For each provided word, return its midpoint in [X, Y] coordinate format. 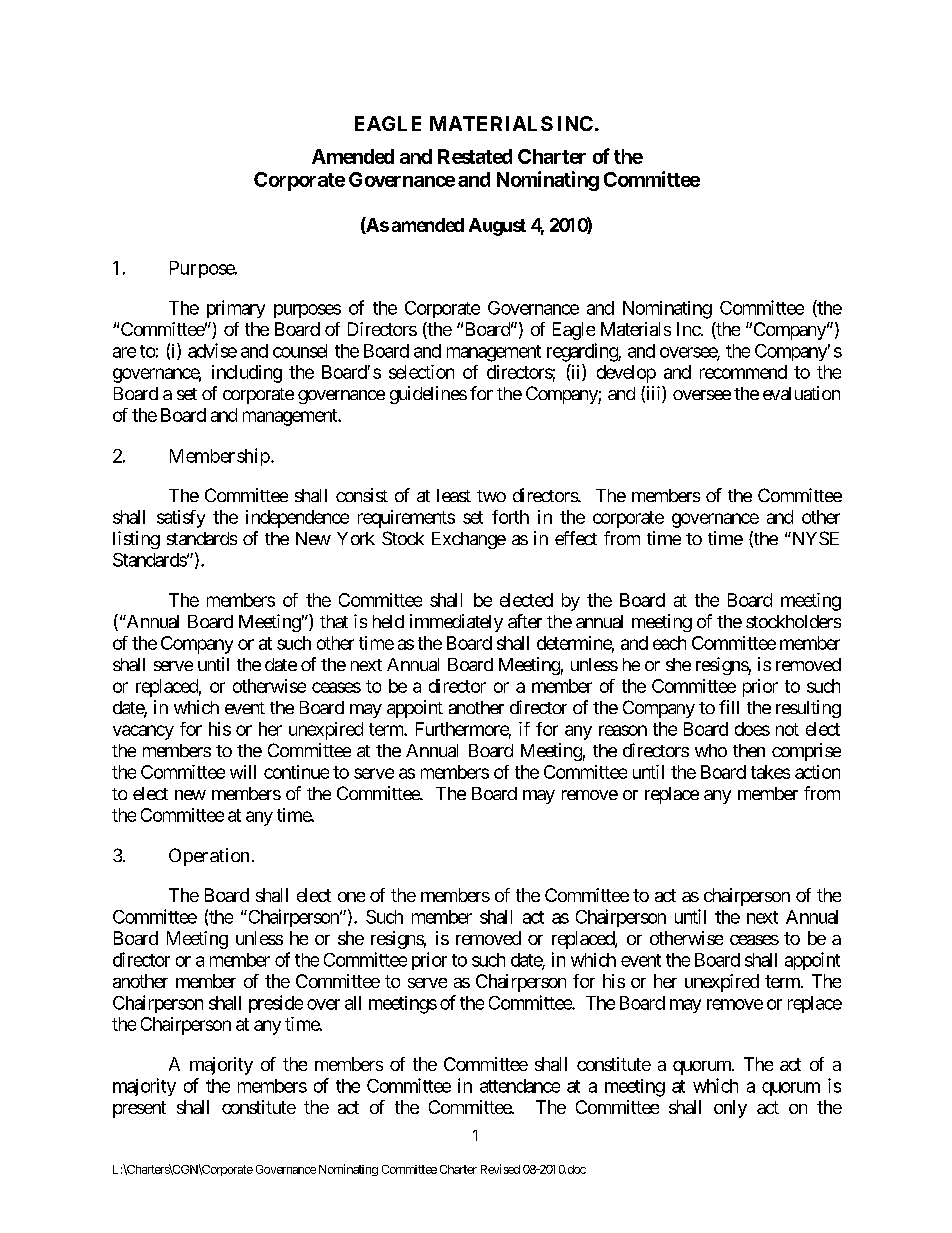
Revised [500, 1169]
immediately [456, 623]
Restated [475, 156]
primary [236, 309]
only [730, 1109]
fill [729, 707]
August [497, 227]
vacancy [143, 732]
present [139, 1109]
